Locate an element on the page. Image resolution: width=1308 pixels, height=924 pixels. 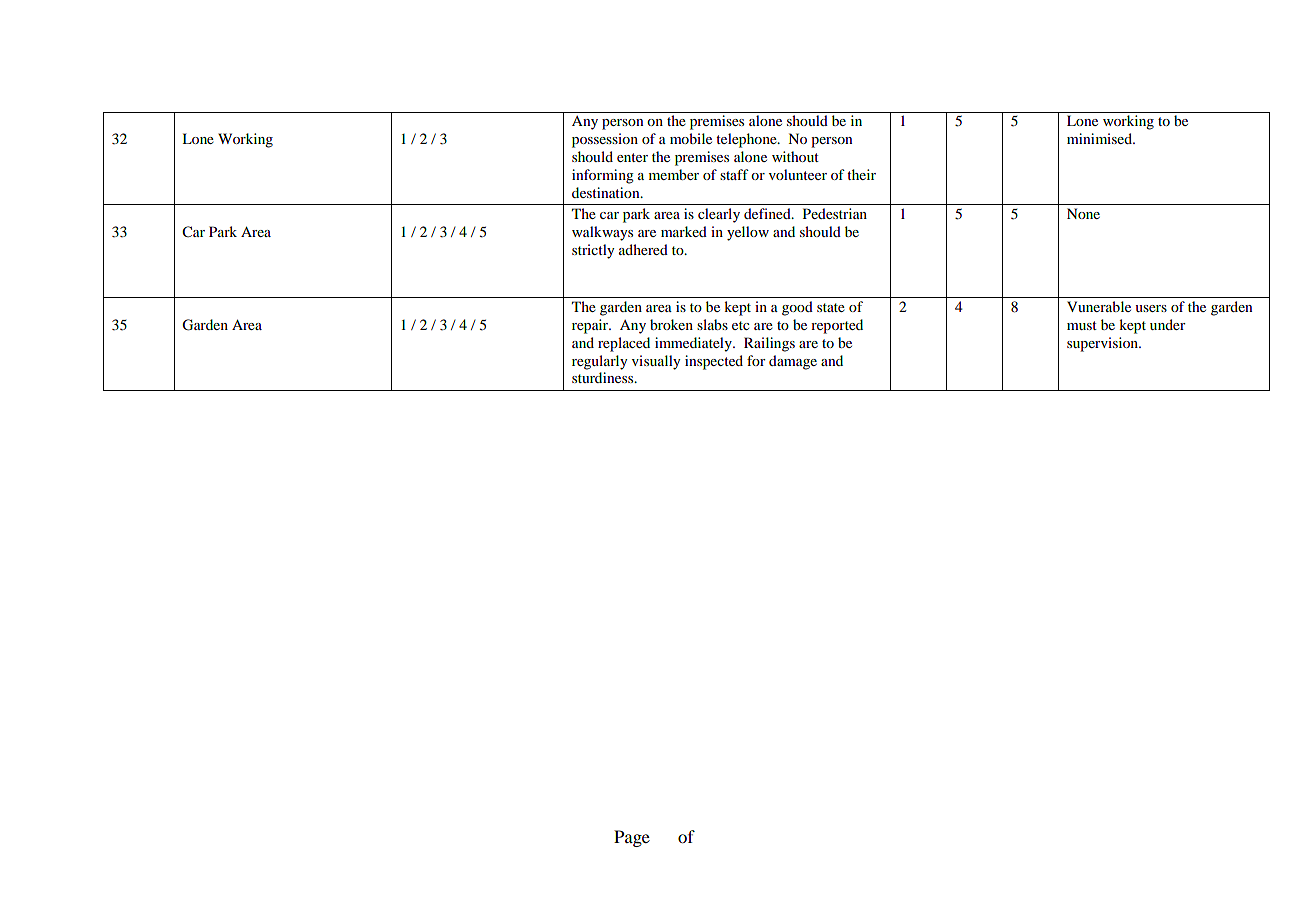
supervision is located at coordinates (1104, 344).
